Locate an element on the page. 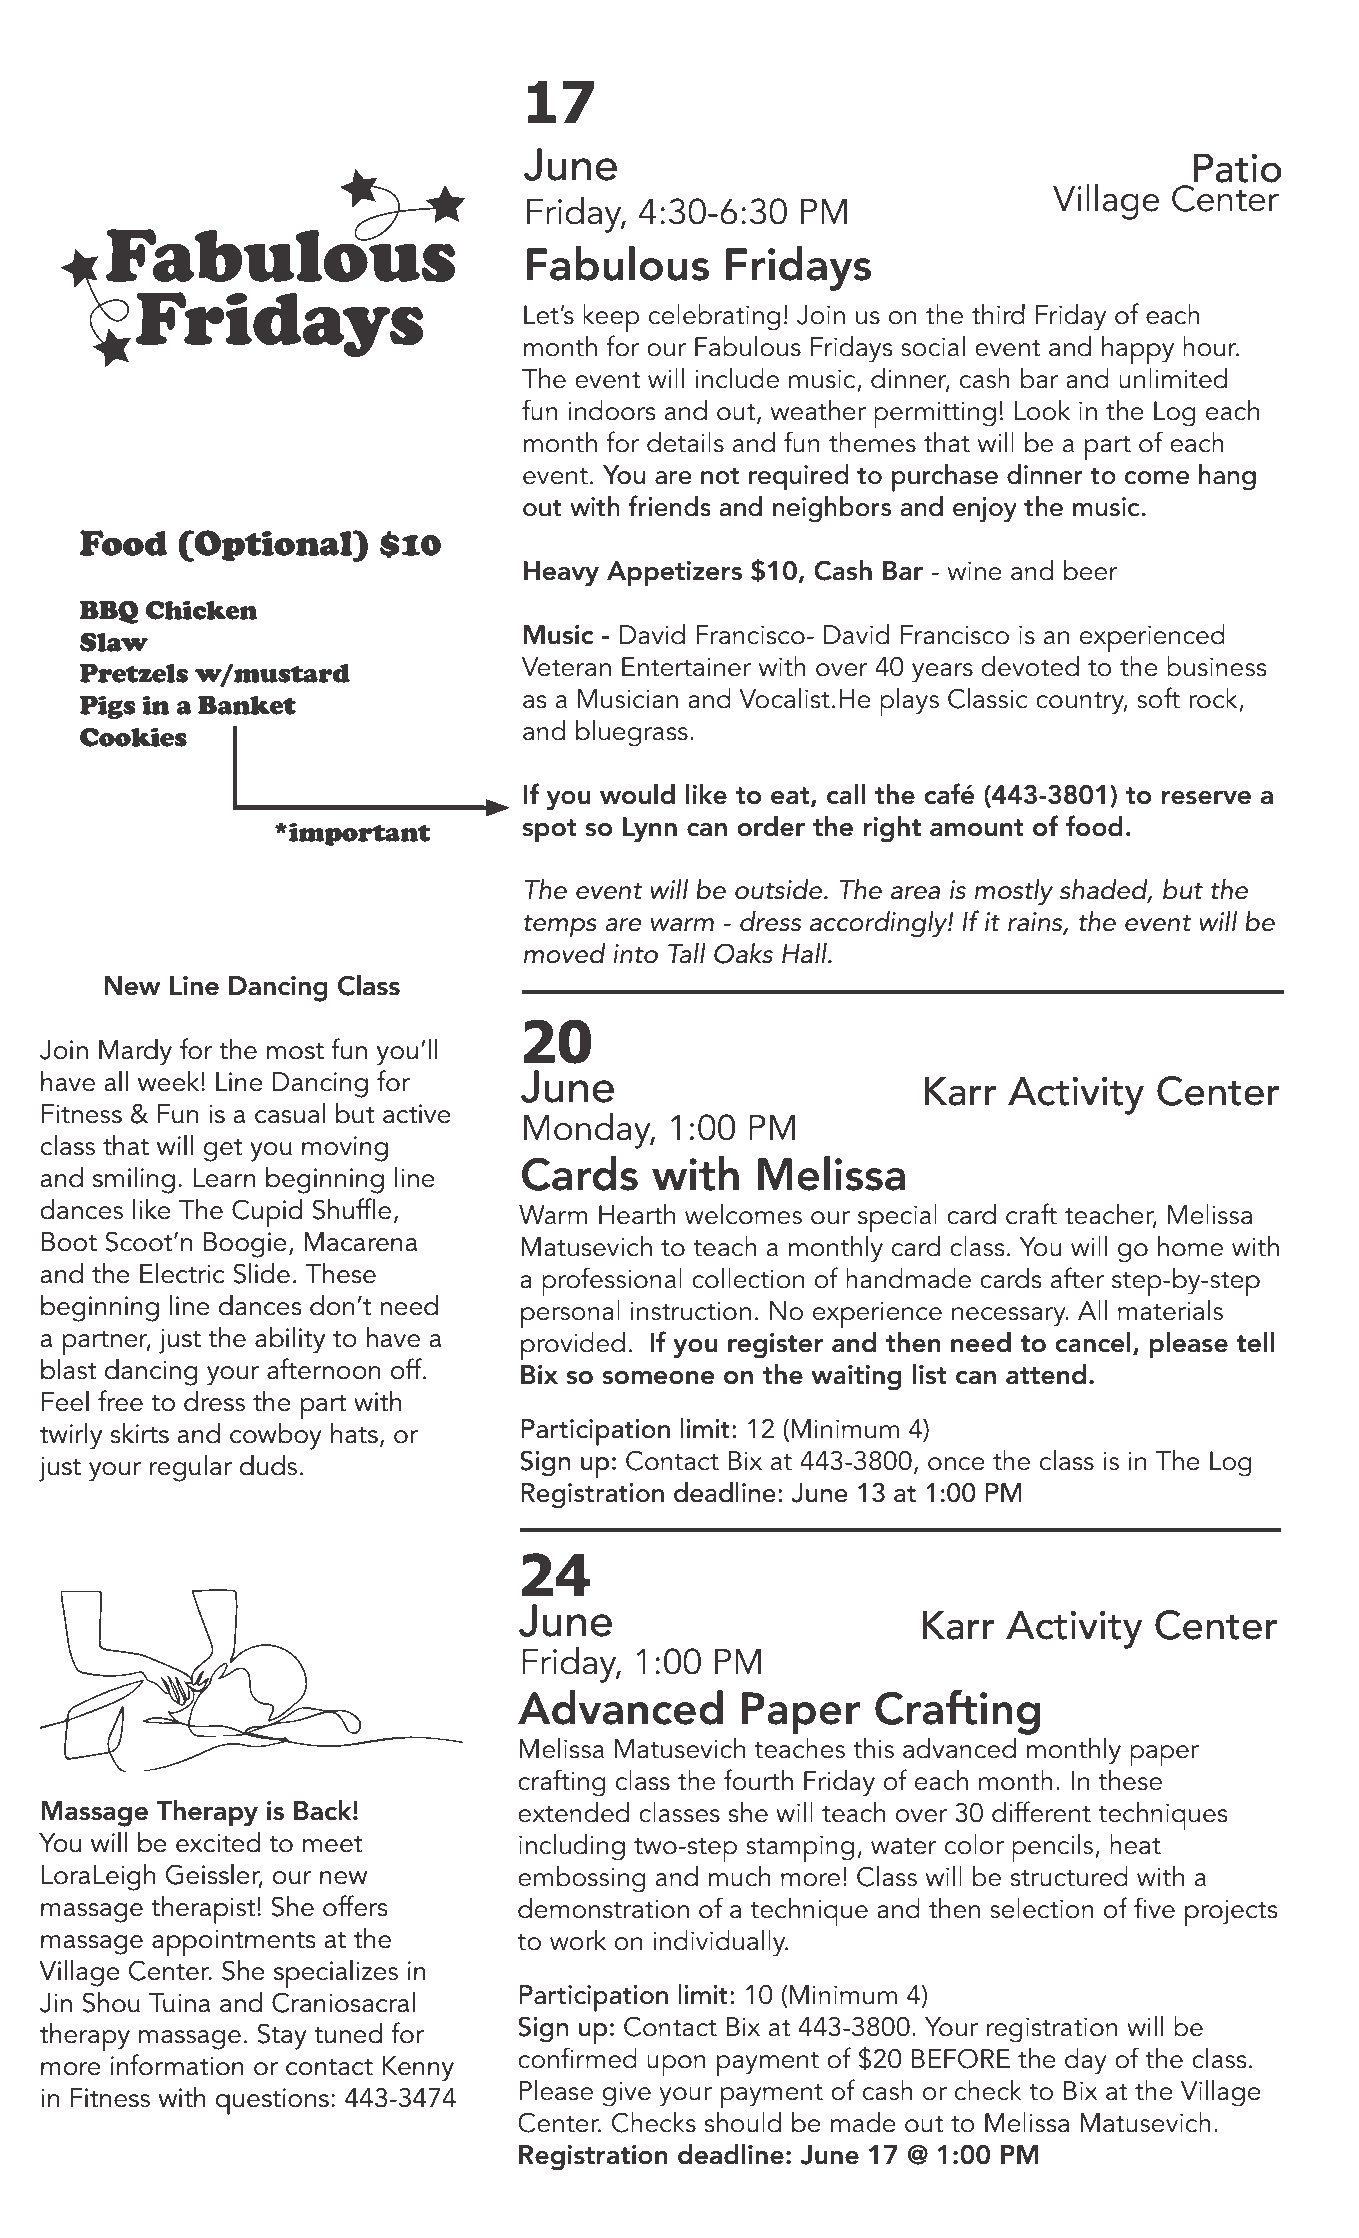  Hearth is located at coordinates (637, 1214).
